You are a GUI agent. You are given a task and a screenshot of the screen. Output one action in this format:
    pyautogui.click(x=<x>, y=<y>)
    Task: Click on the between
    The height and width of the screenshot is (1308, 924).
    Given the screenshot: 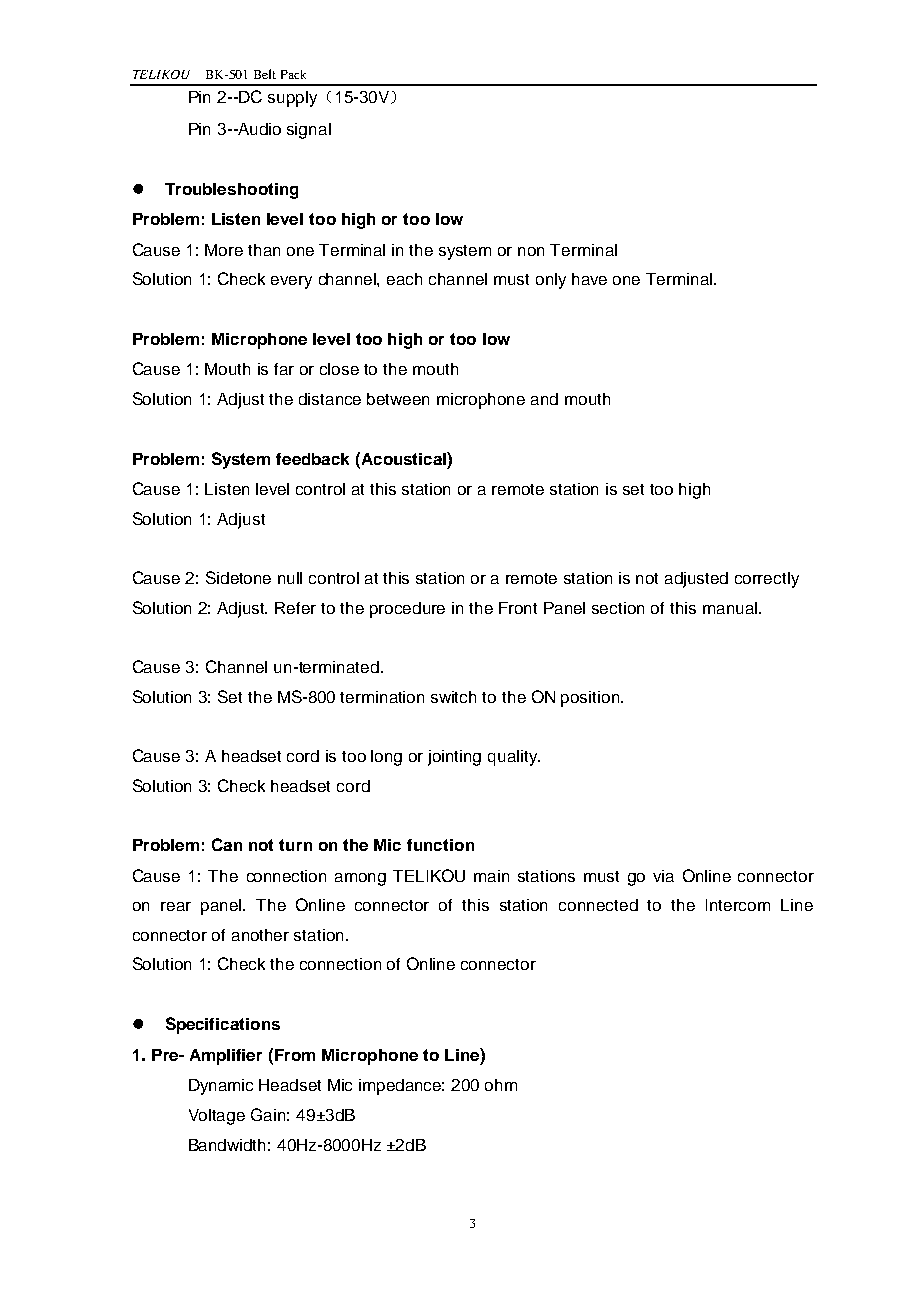 What is the action you would take?
    pyautogui.click(x=398, y=399)
